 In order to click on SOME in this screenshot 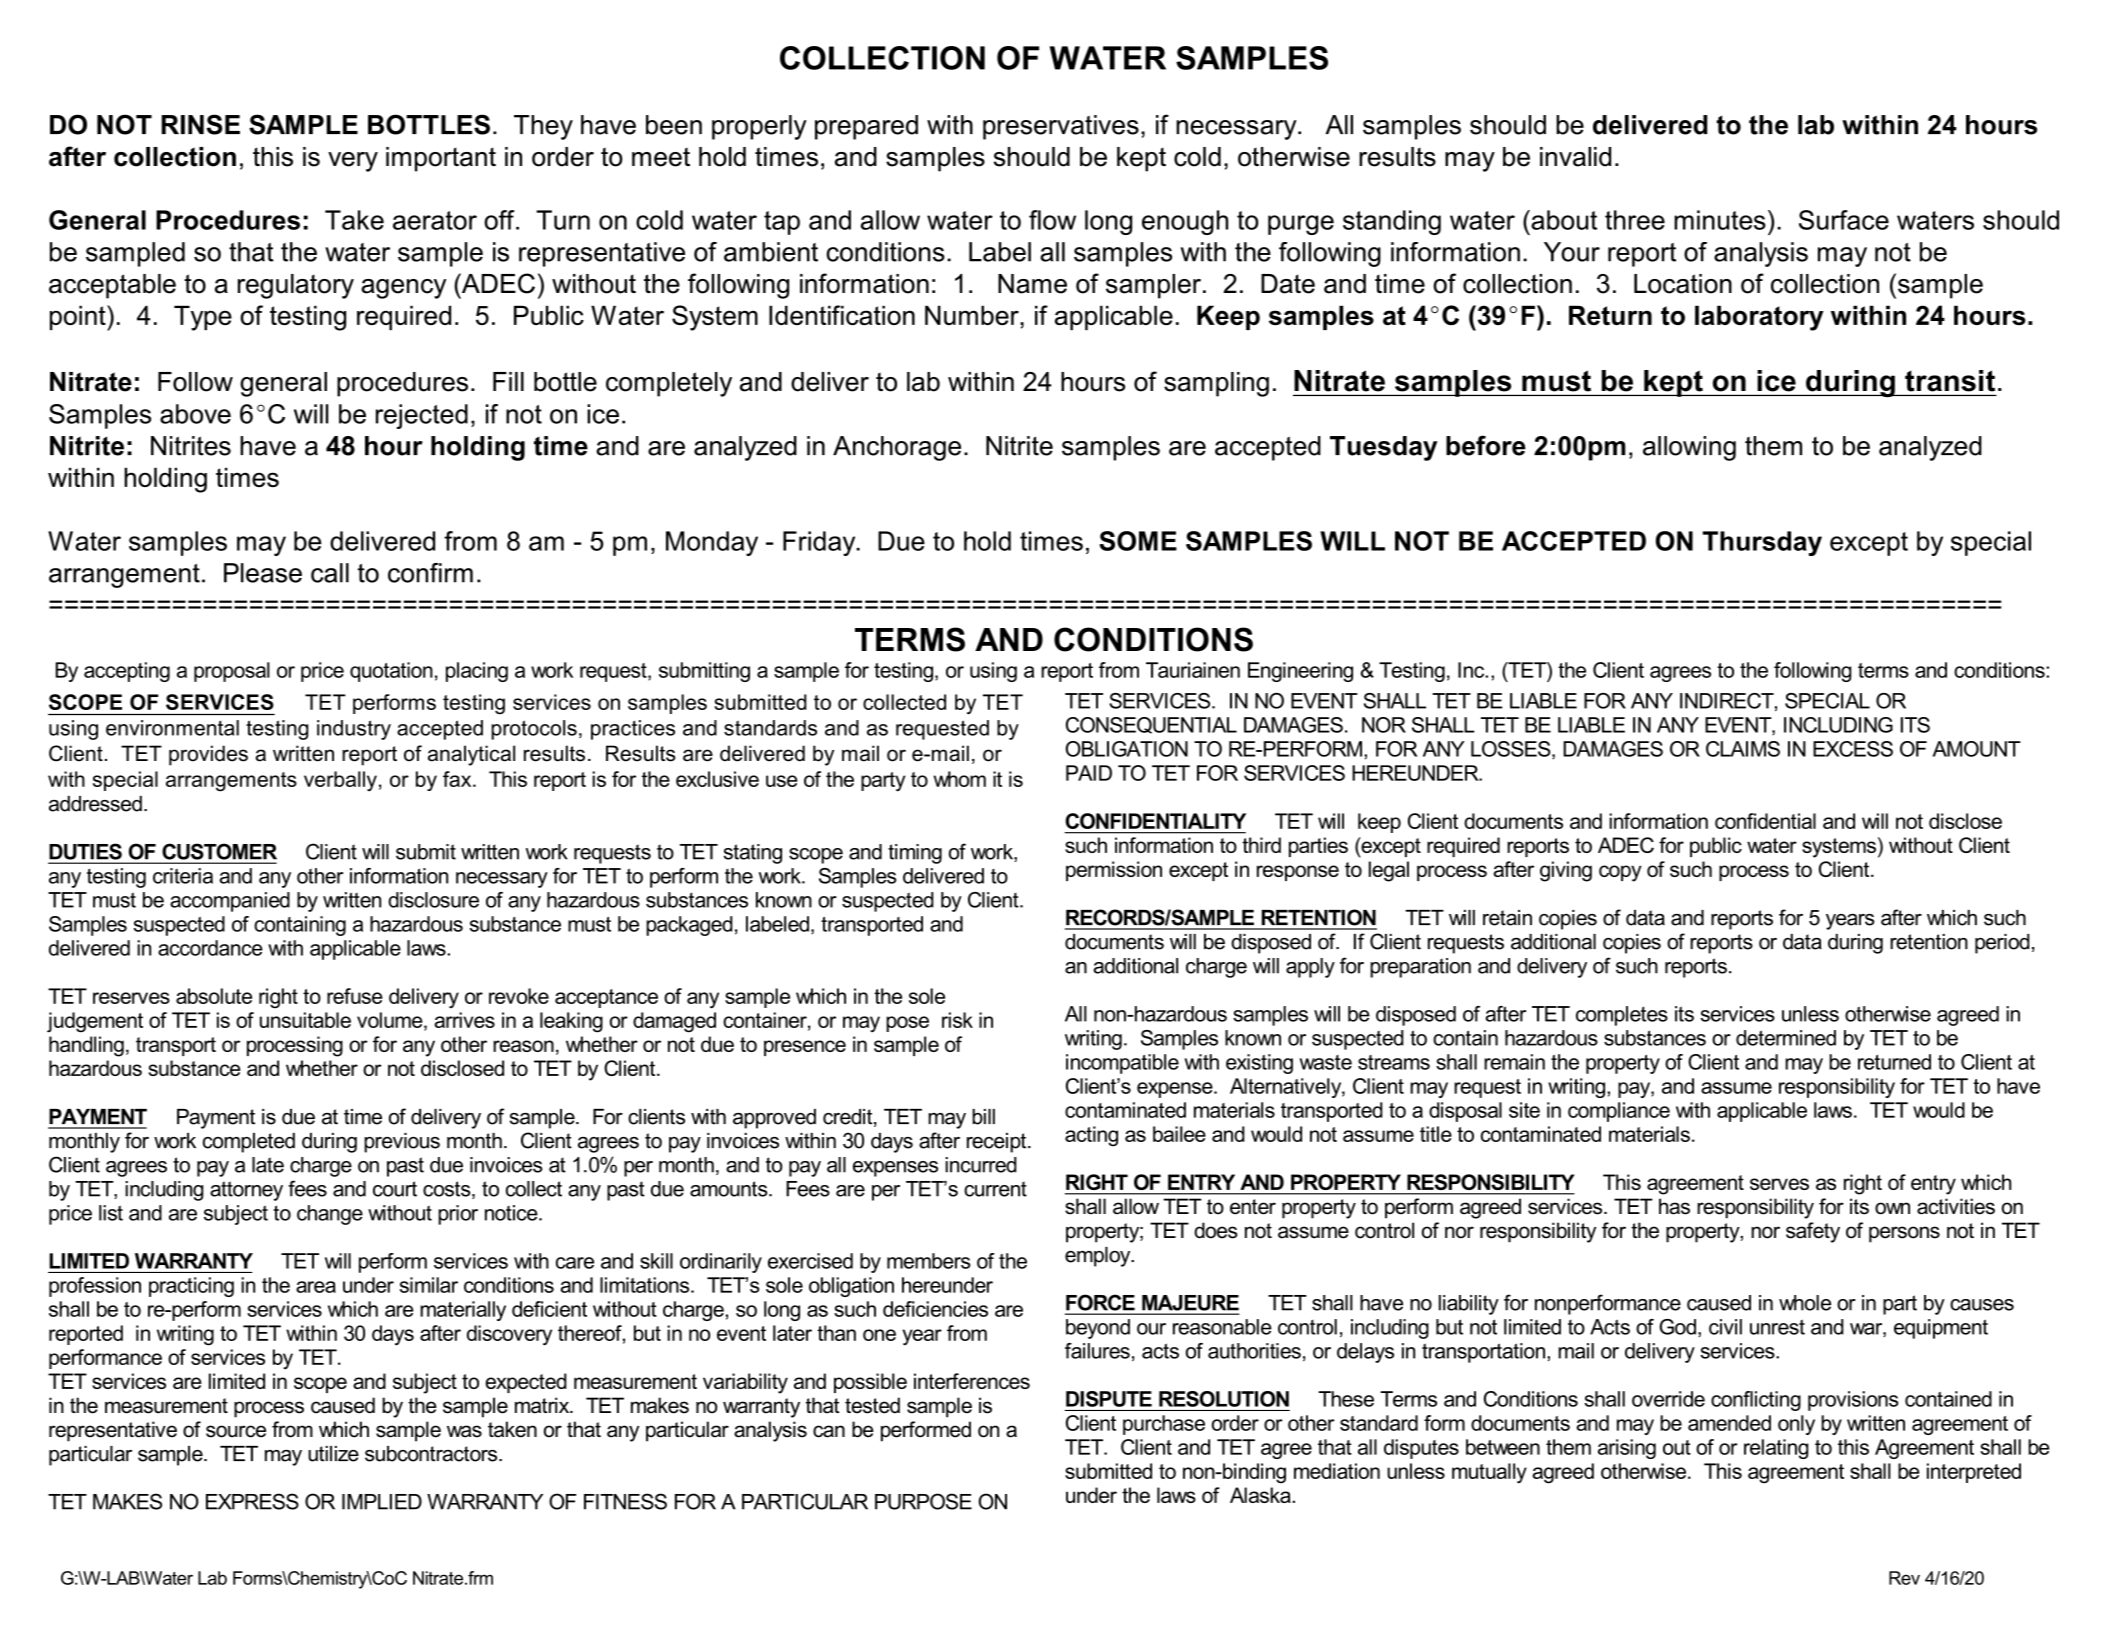, I will do `click(1138, 541)`.
